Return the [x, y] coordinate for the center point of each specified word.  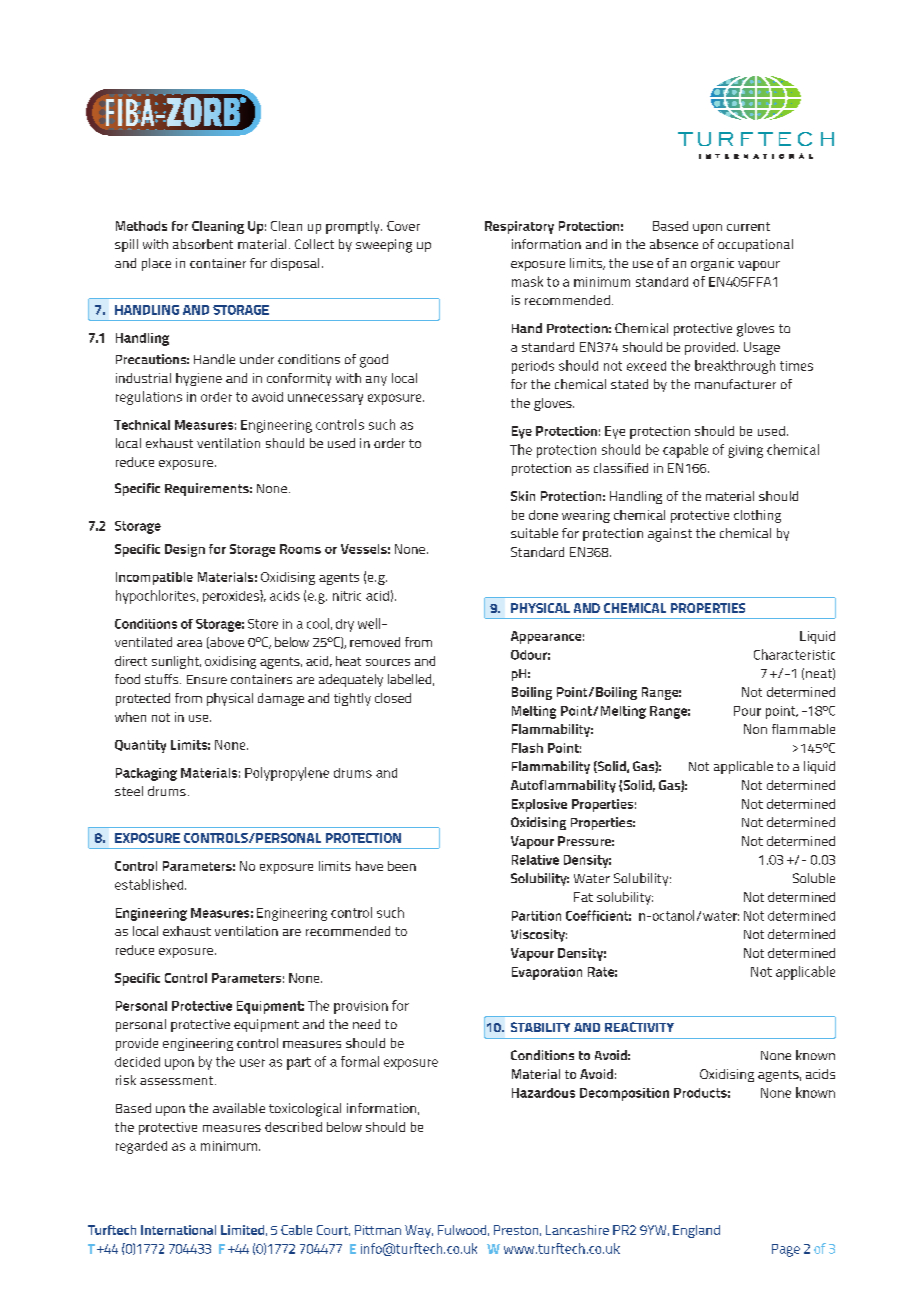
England [696, 1231]
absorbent [203, 244]
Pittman [378, 1230]
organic [712, 264]
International [178, 1230]
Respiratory [519, 227]
